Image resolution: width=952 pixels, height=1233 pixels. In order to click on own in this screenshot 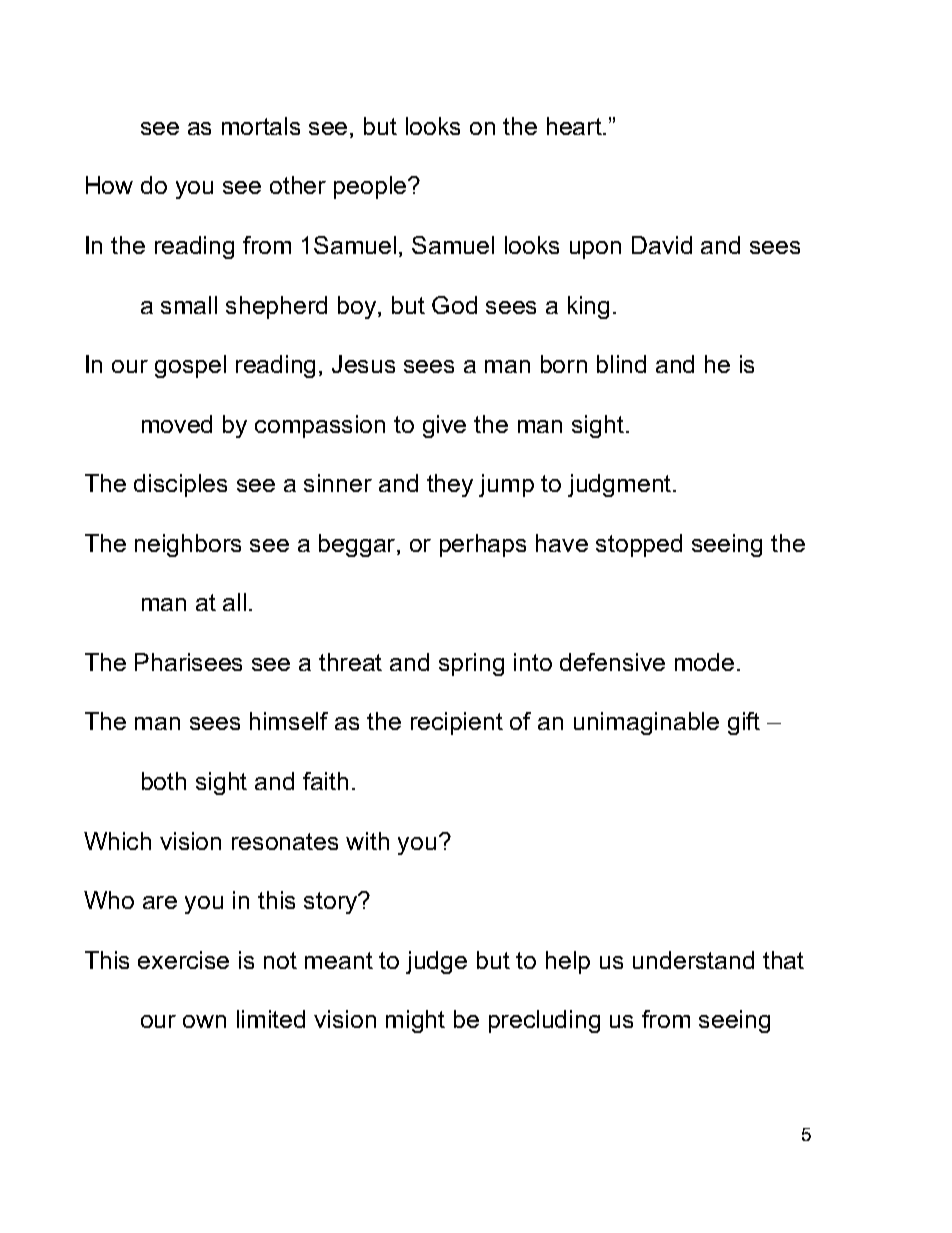, I will do `click(204, 1021)`.
